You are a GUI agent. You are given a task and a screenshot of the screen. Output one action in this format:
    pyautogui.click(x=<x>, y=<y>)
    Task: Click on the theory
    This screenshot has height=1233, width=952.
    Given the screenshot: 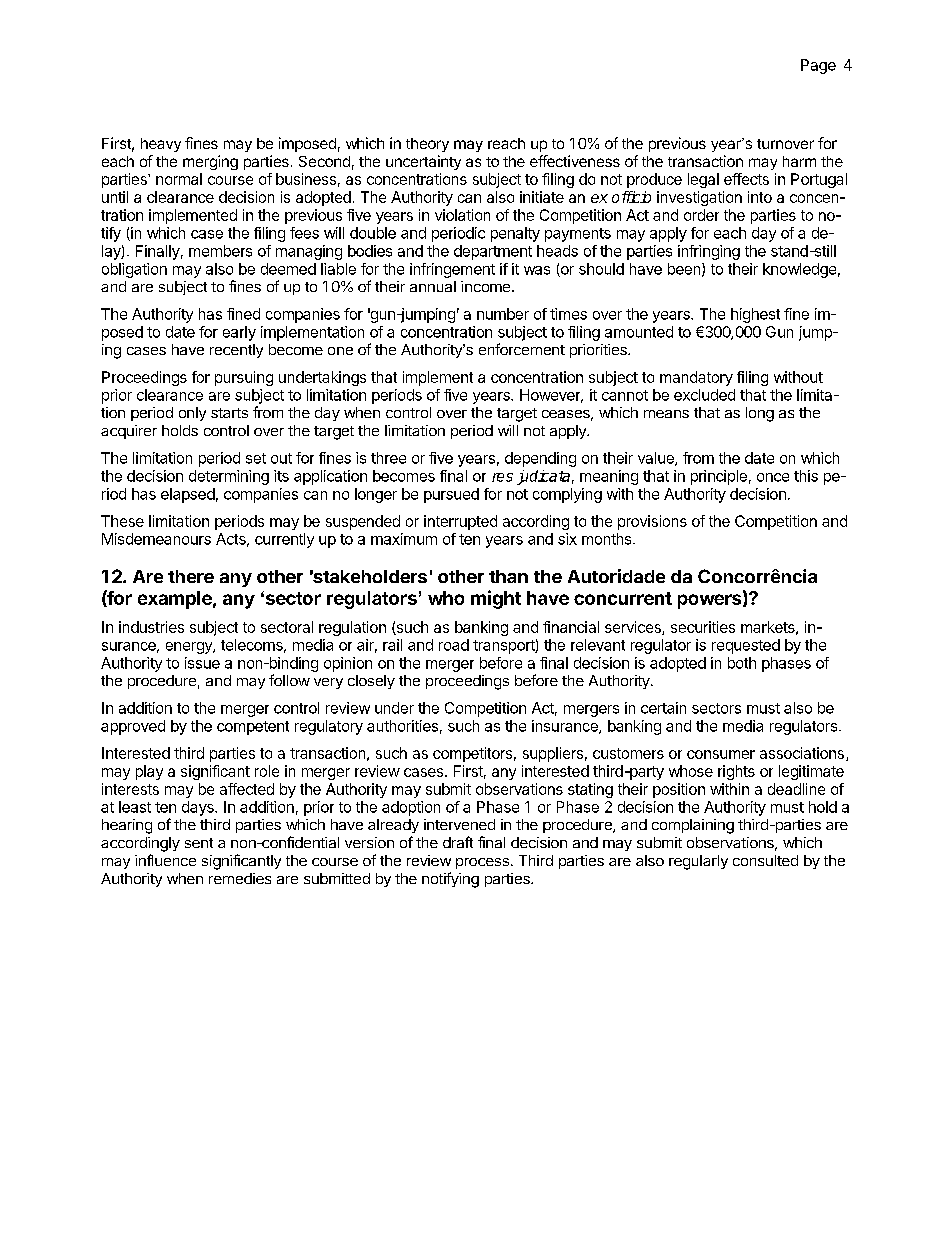 What is the action you would take?
    pyautogui.click(x=427, y=145)
